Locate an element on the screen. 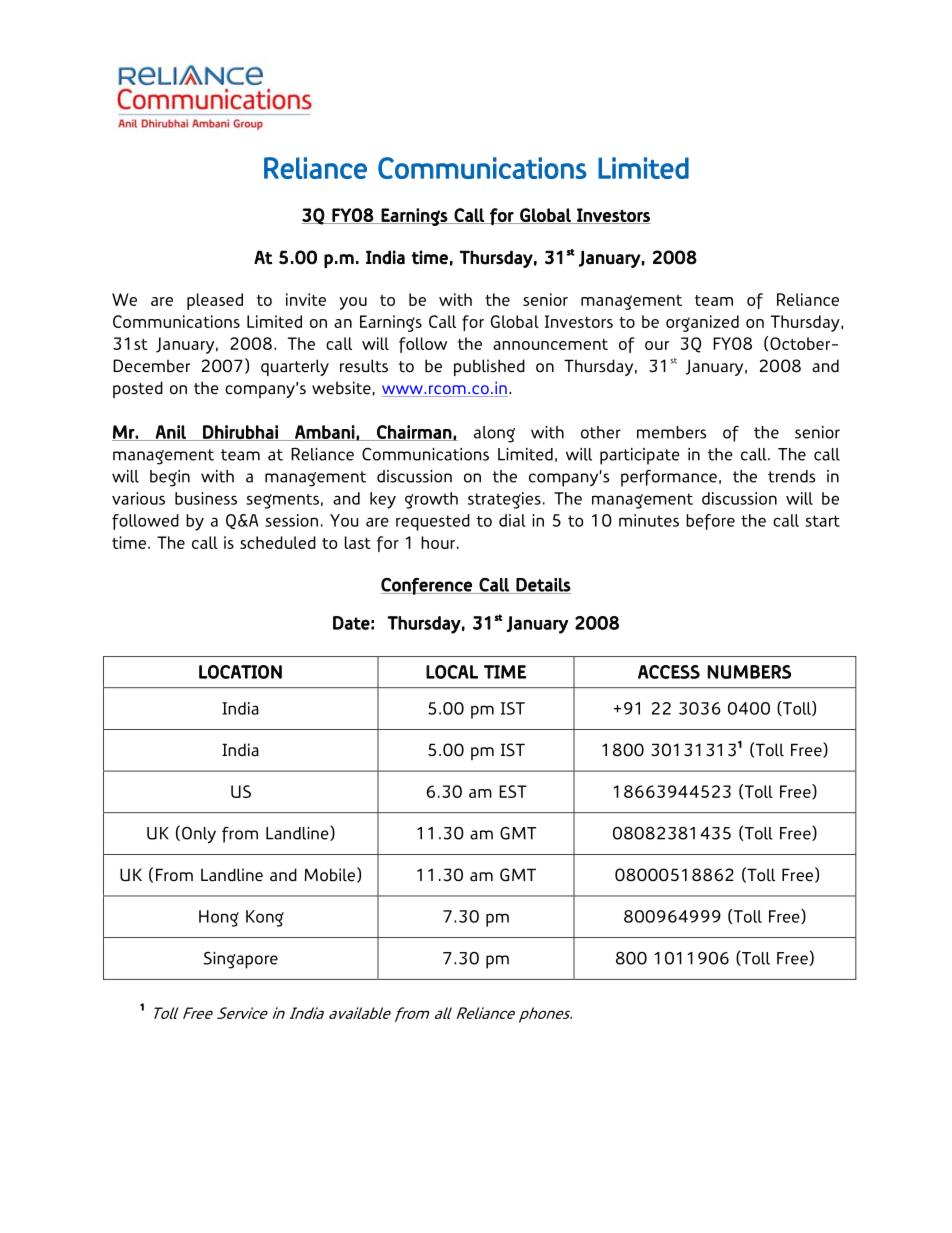  announcement is located at coordinates (550, 344).
